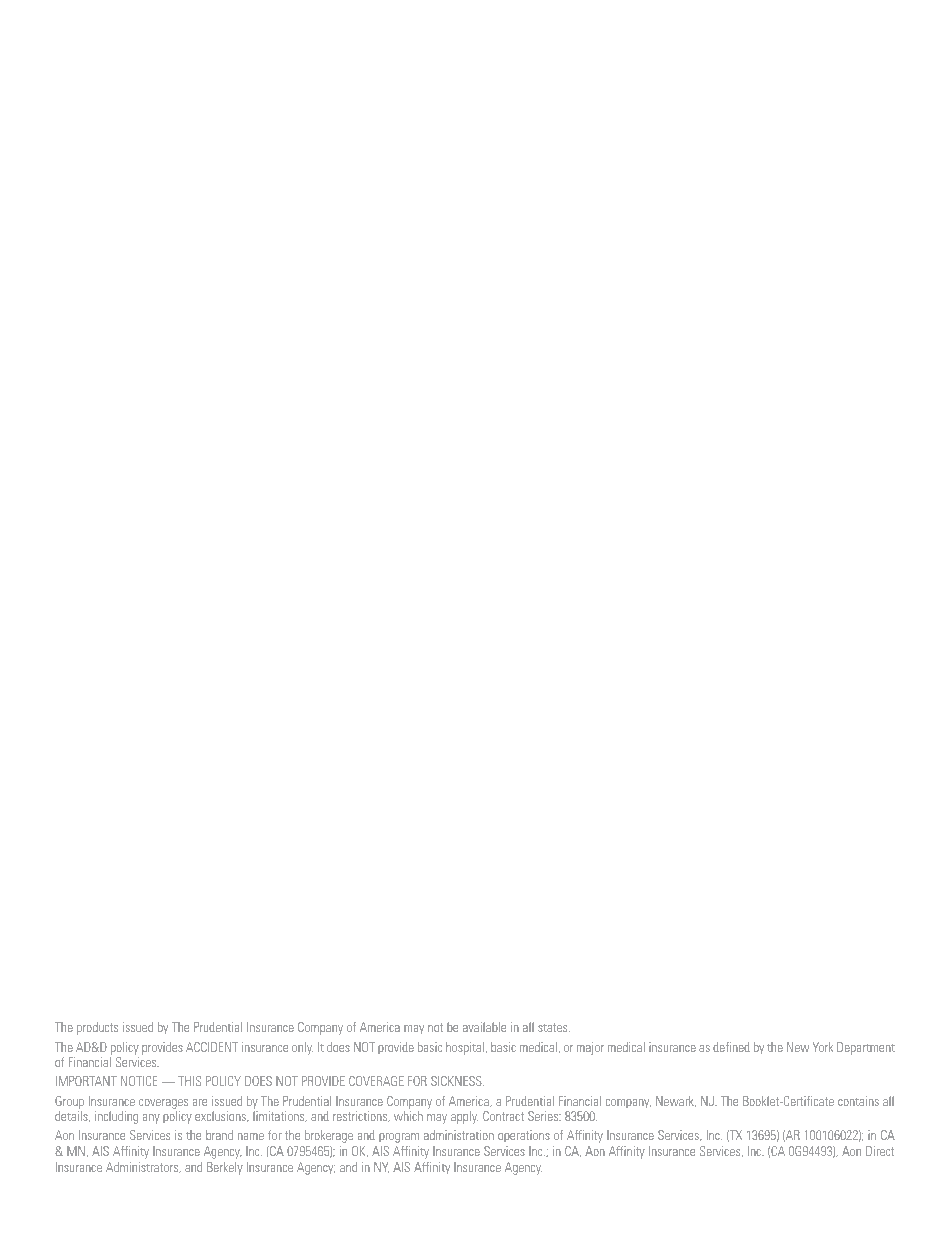  What do you see at coordinates (465, 1048) in the page?
I see `hospital` at bounding box center [465, 1048].
